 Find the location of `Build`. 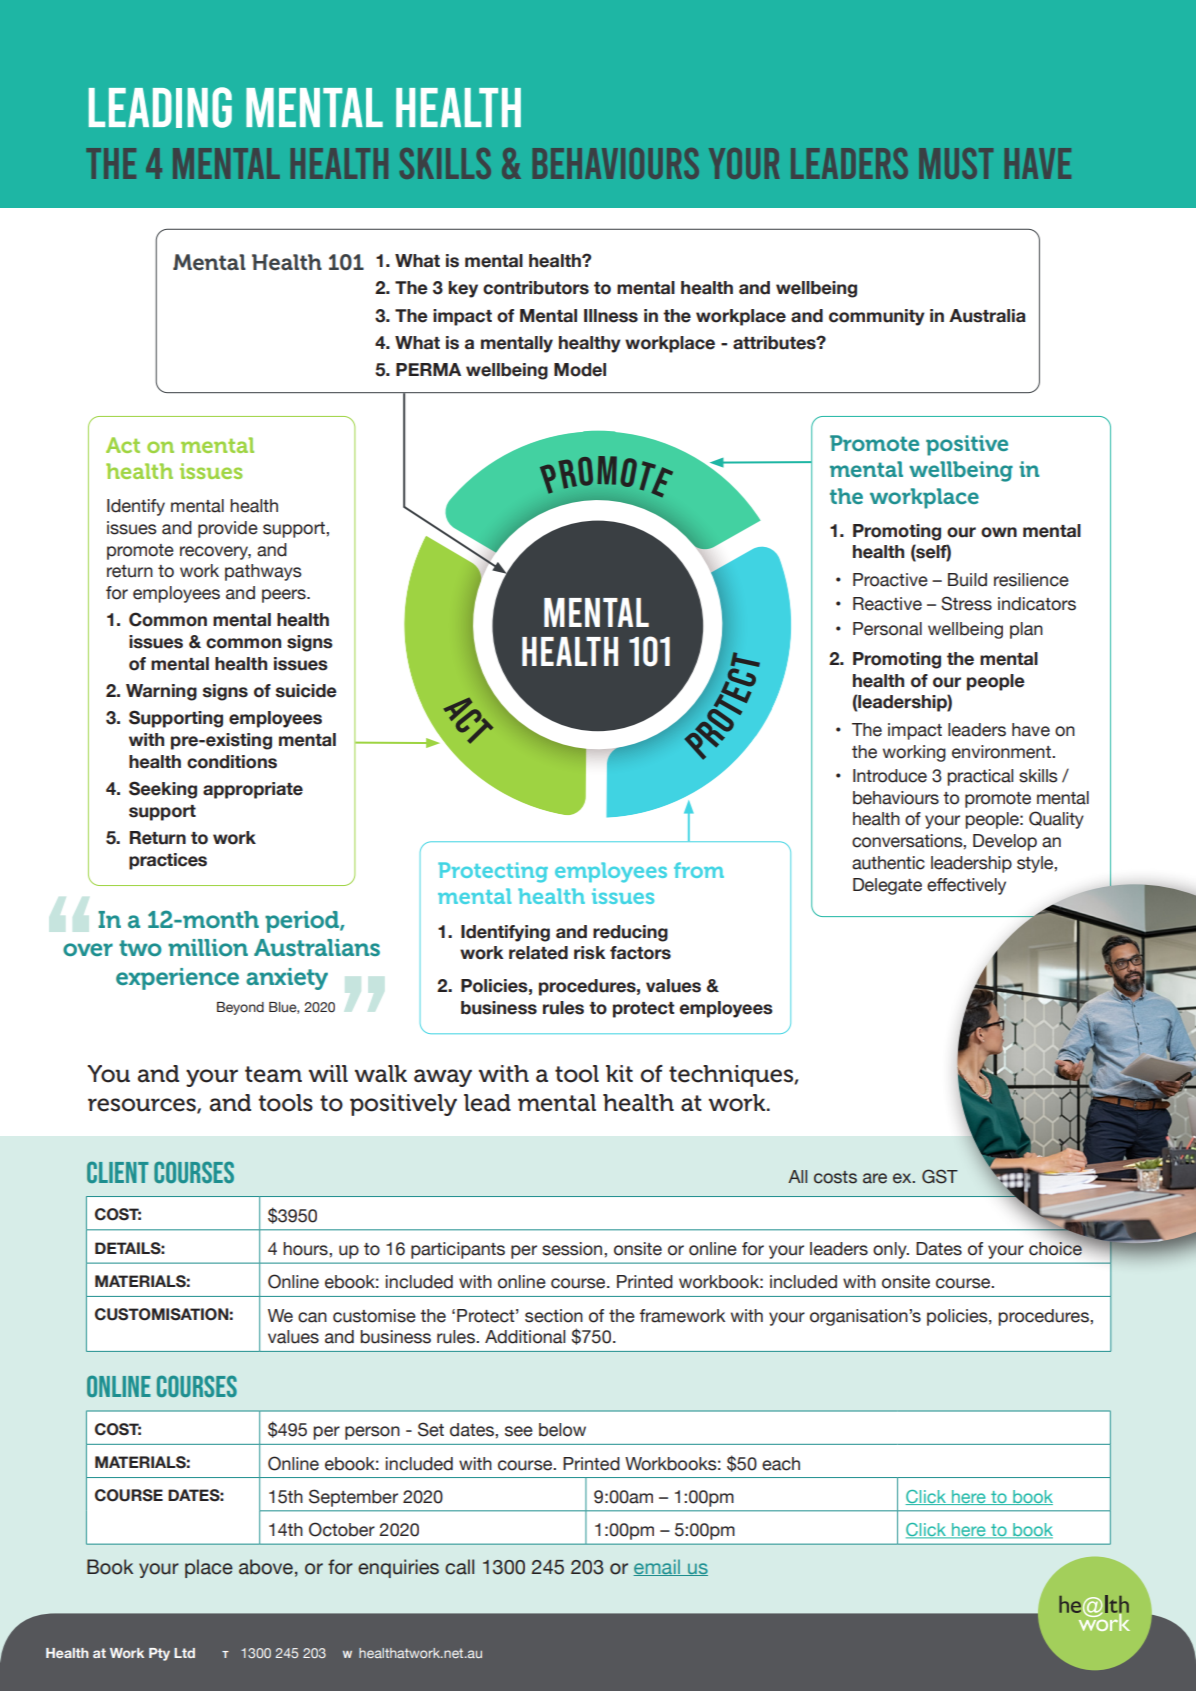

Build is located at coordinates (967, 580).
